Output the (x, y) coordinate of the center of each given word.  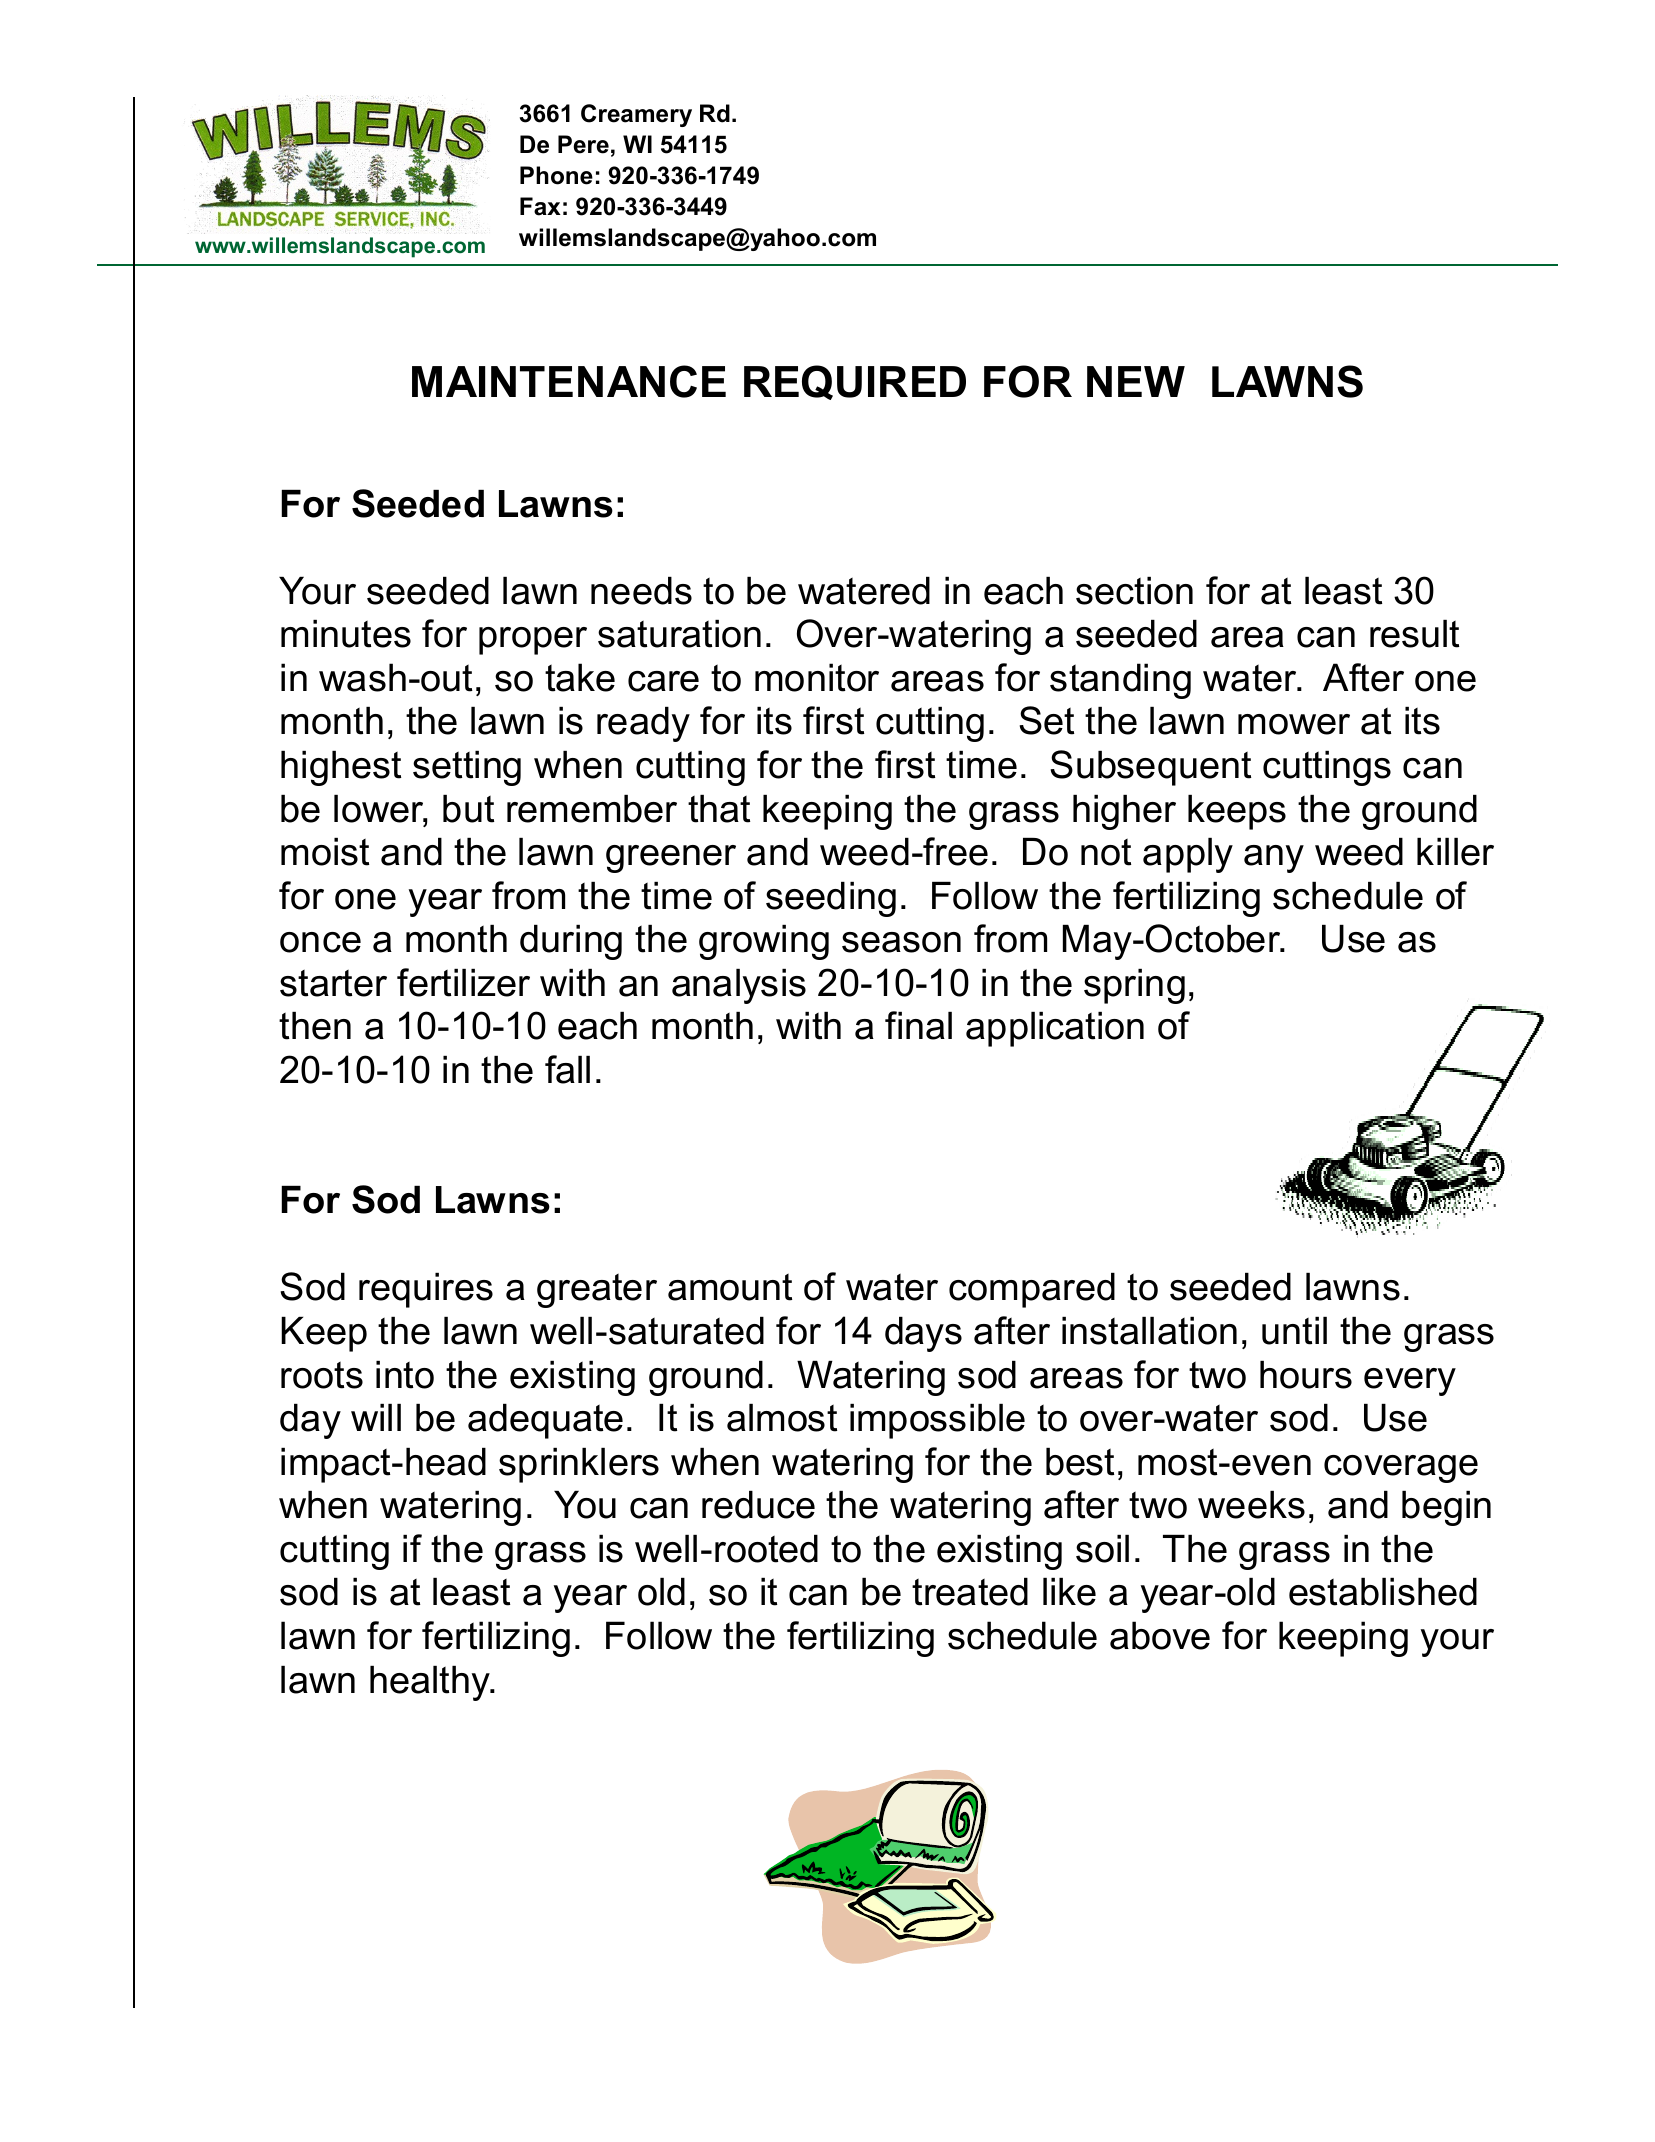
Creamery (636, 115)
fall (567, 1069)
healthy (431, 1683)
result (1414, 634)
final (918, 1025)
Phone (556, 175)
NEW (1136, 381)
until (1294, 1331)
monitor (817, 677)
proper (533, 641)
